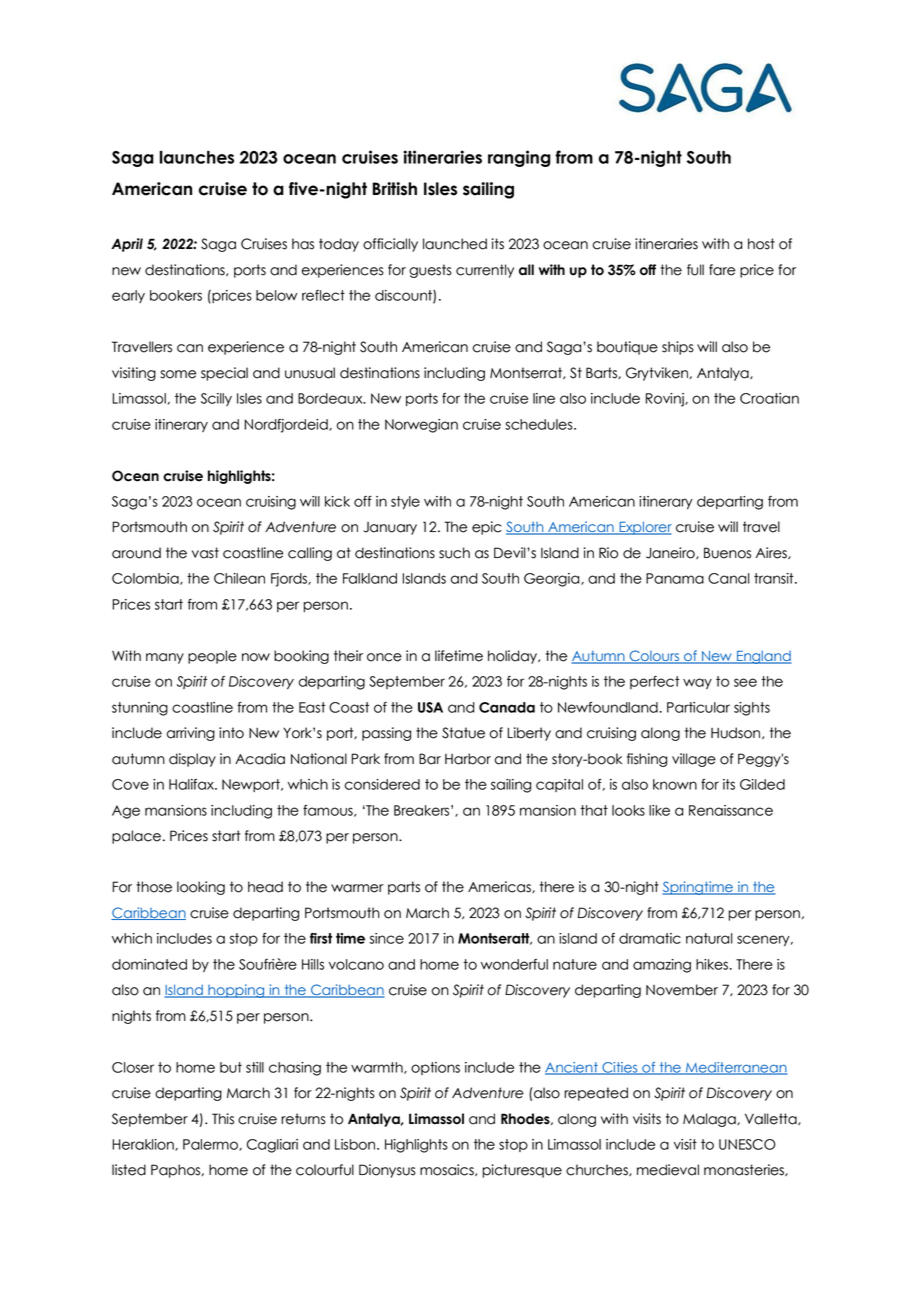 The image size is (924, 1308). I want to click on Norwegian, so click(421, 426).
